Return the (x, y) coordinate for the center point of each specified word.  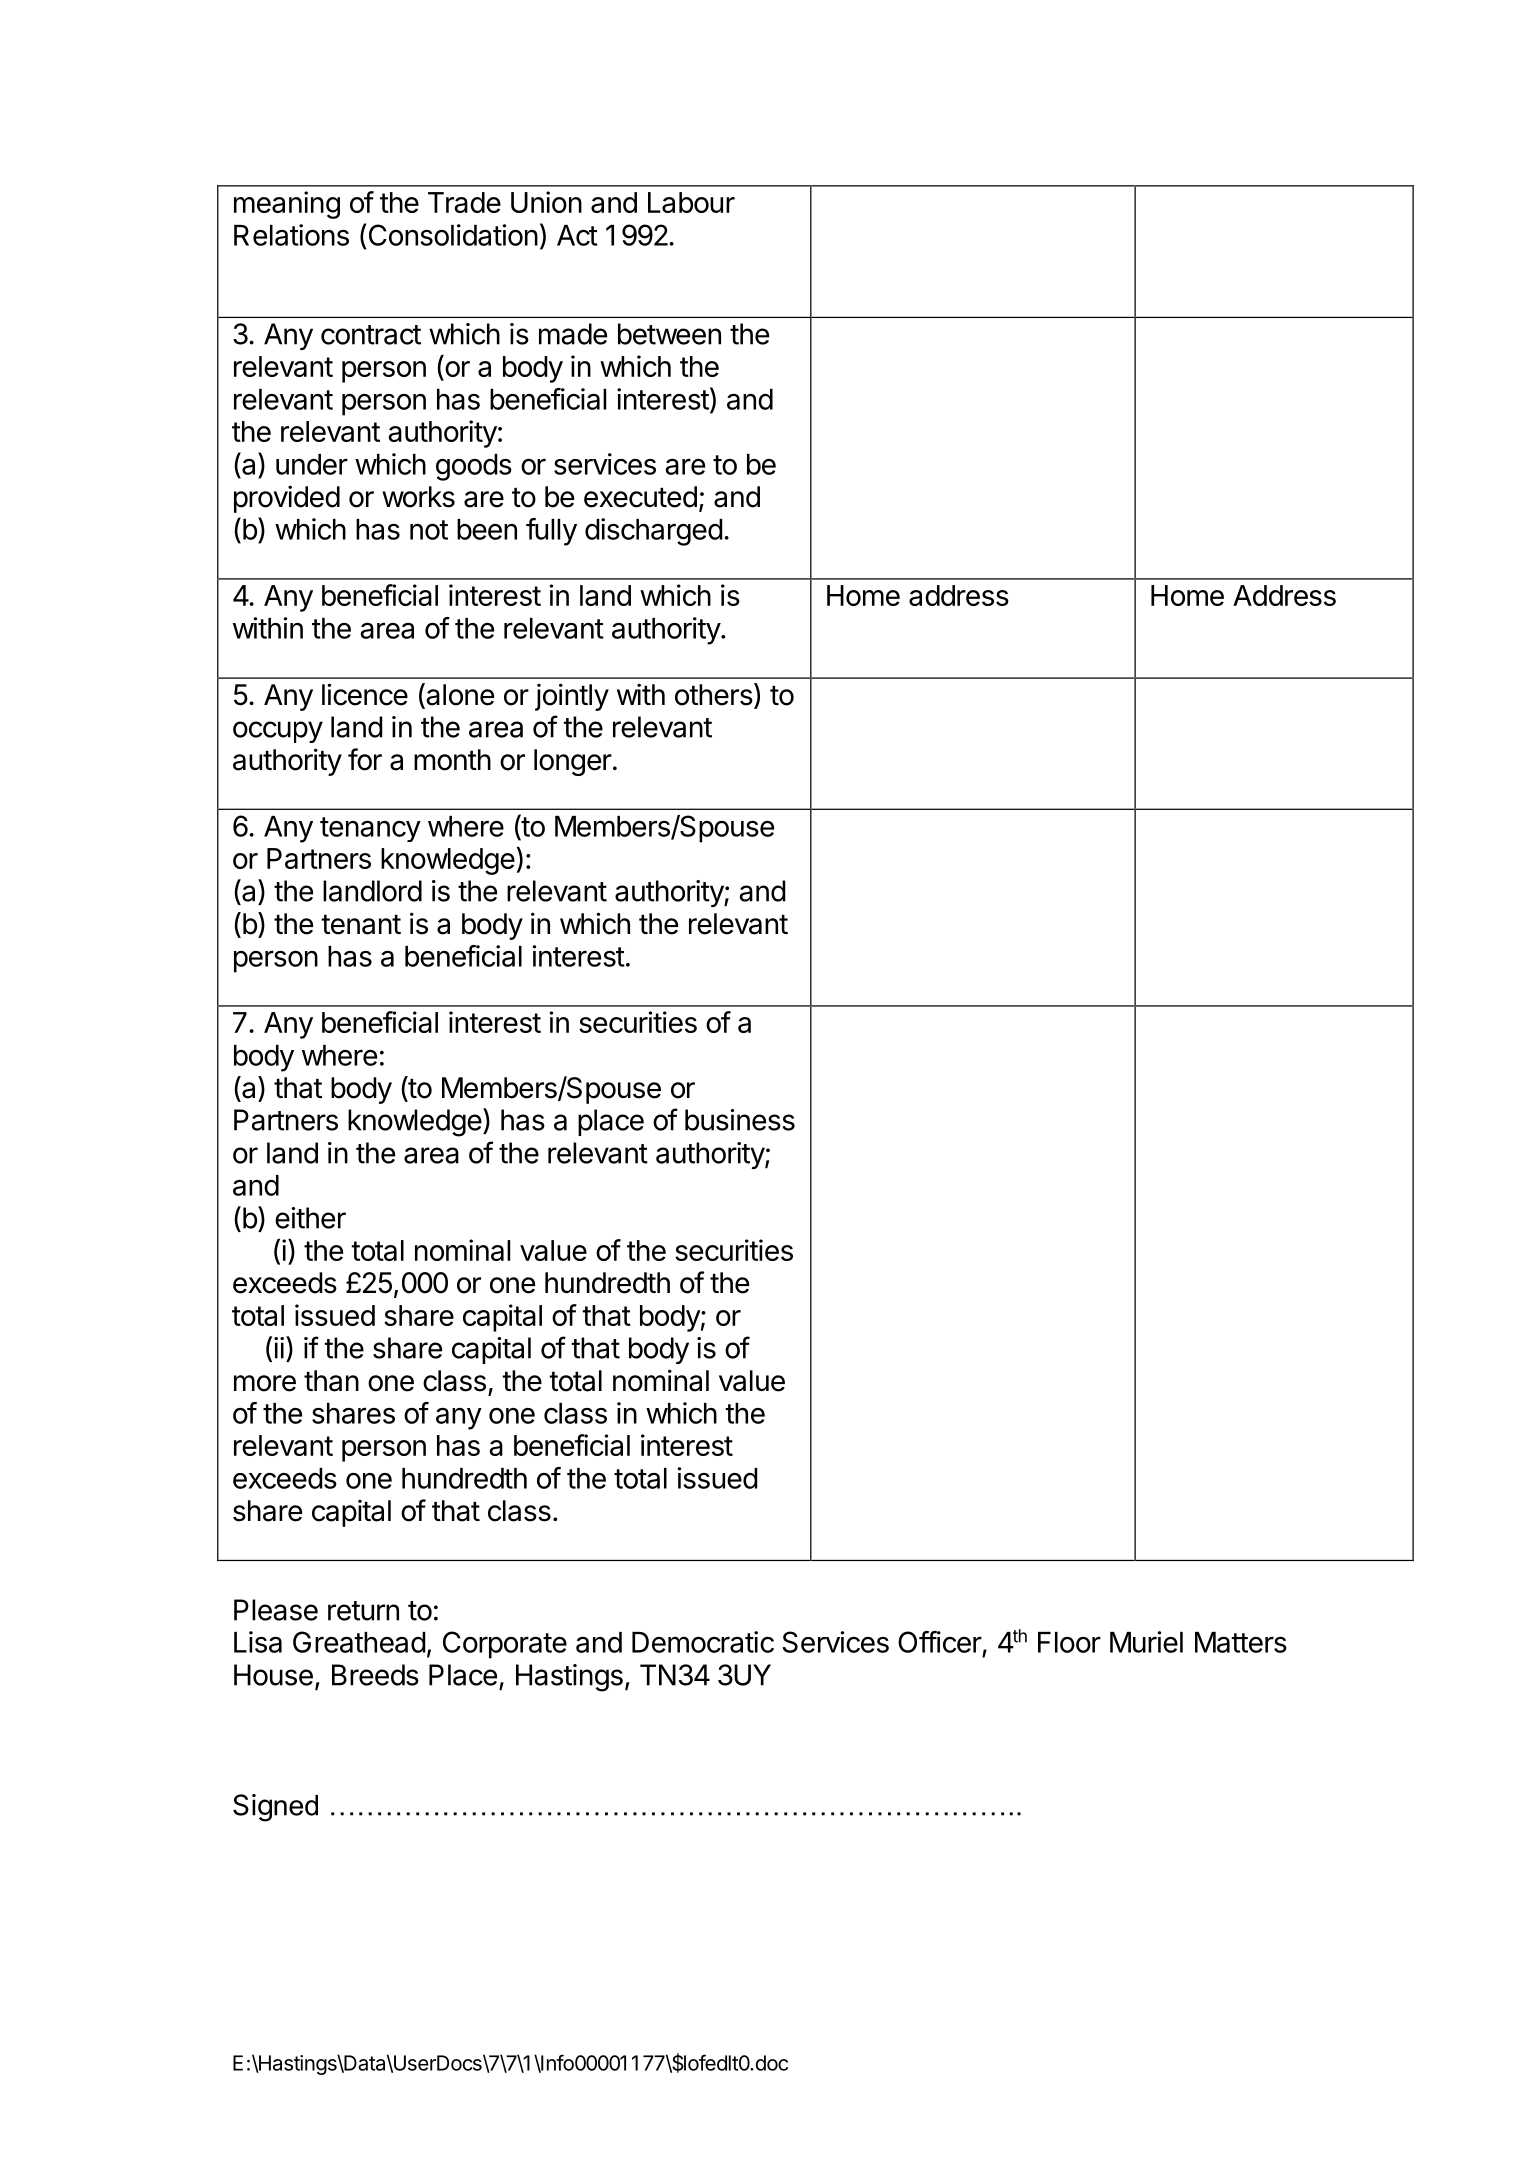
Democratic (703, 1642)
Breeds (375, 1675)
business (740, 1120)
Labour (691, 202)
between (669, 334)
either (310, 1218)
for (365, 759)
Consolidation (453, 235)
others (715, 695)
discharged (654, 532)
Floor (1069, 1642)
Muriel (1146, 1642)
